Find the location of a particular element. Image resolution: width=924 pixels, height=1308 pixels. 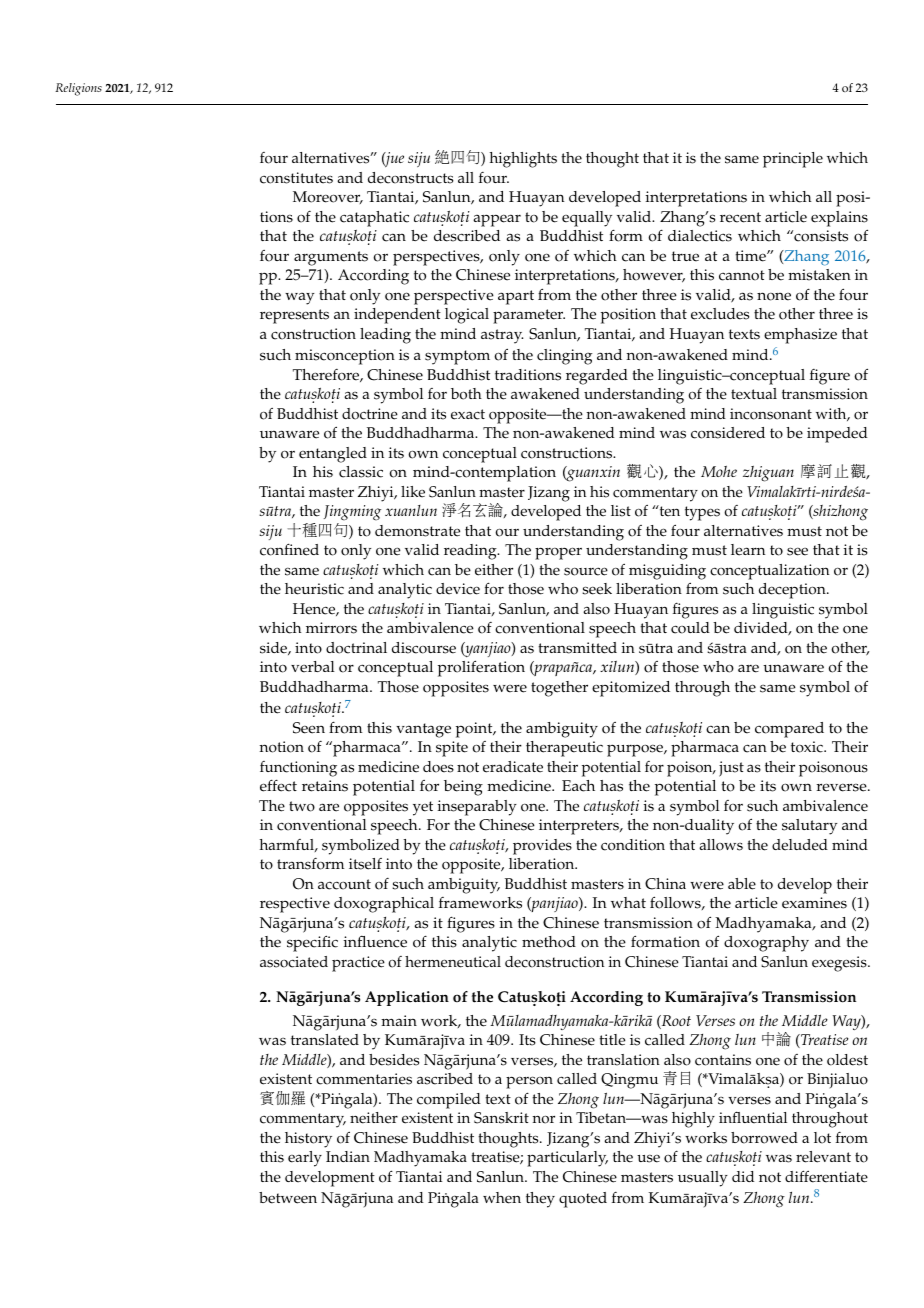

principle is located at coordinates (793, 160).
